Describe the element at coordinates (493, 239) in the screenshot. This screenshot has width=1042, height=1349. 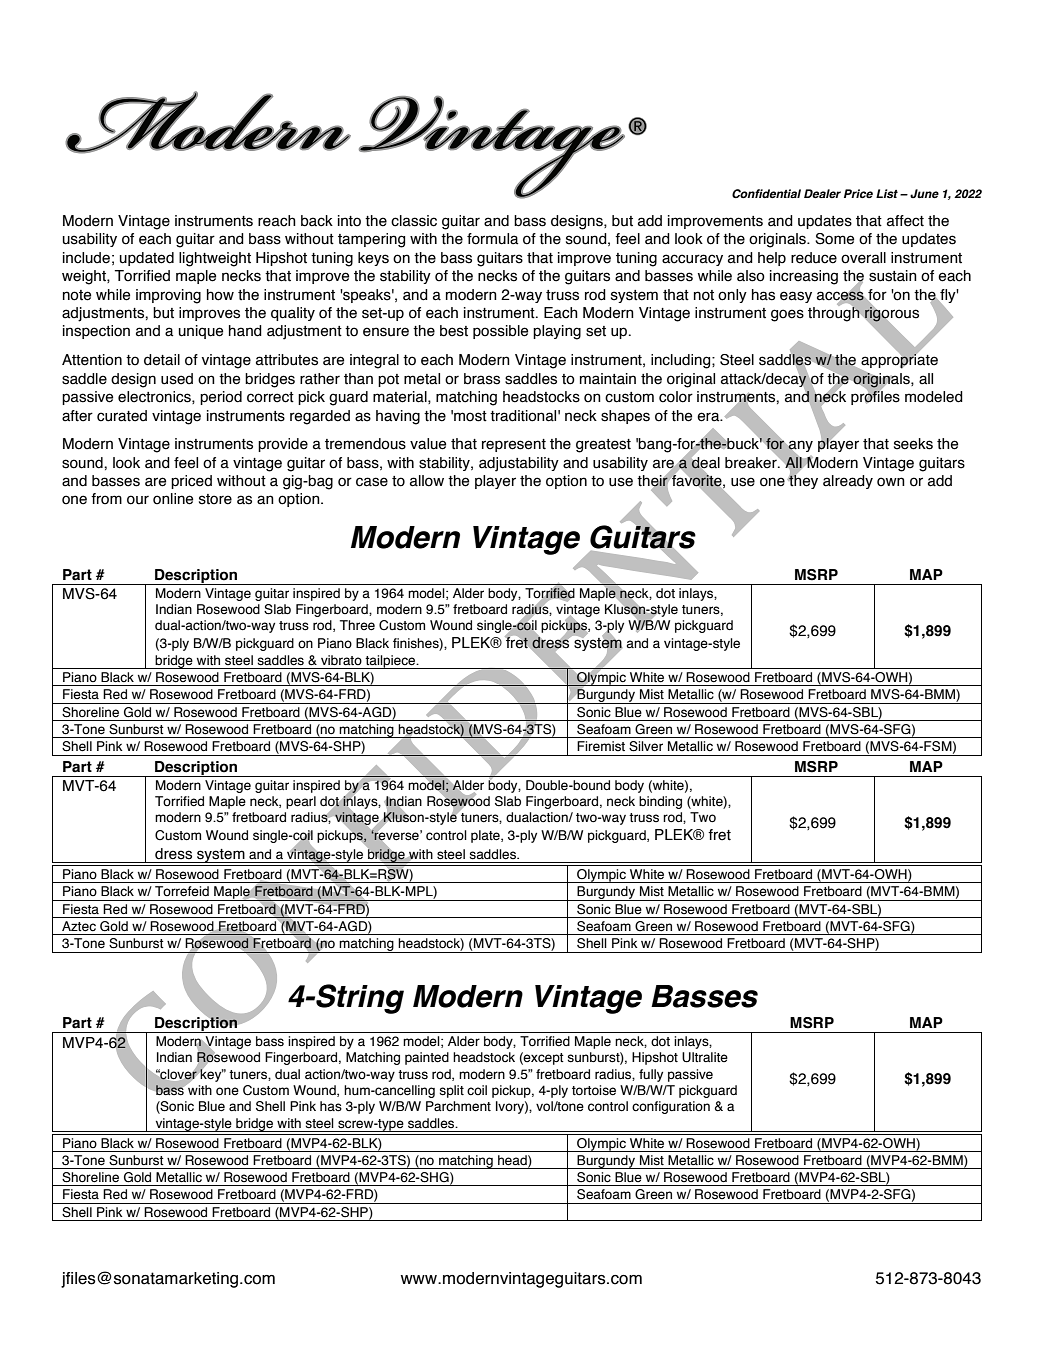
I see `formula` at that location.
